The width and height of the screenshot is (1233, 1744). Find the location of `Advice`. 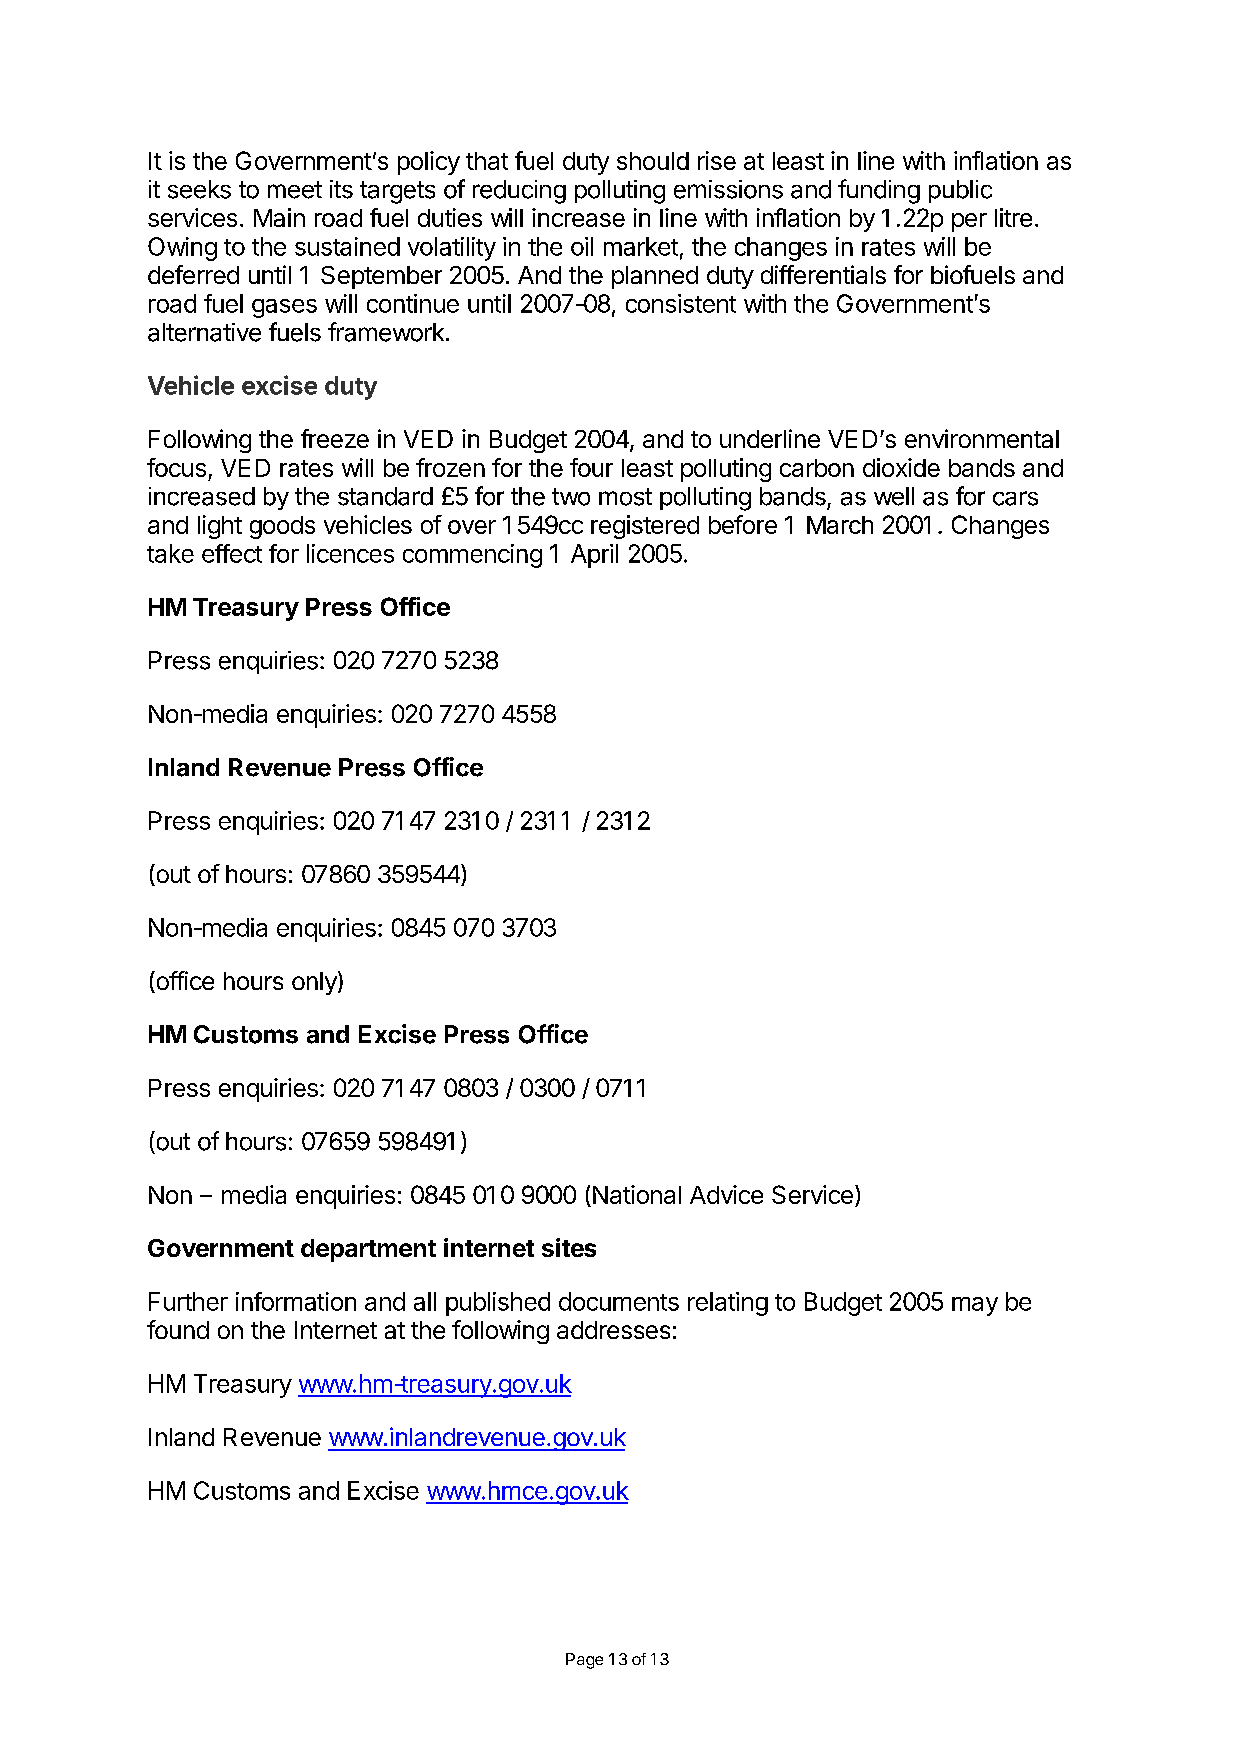

Advice is located at coordinates (726, 1194).
